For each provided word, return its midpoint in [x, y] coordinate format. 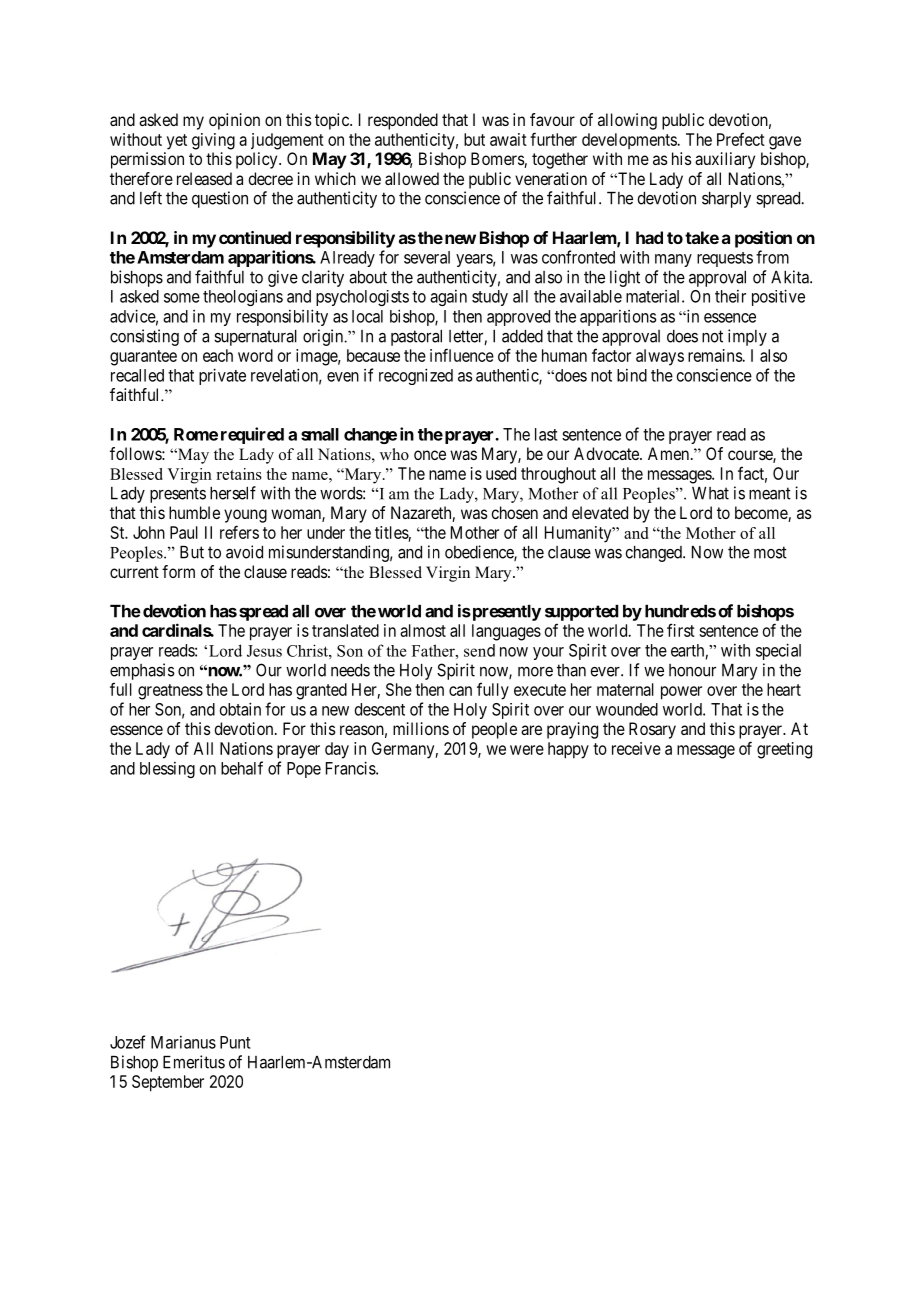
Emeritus [194, 1062]
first [681, 630]
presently [505, 613]
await [508, 139]
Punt [235, 1042]
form [178, 571]
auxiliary [725, 160]
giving [213, 141]
